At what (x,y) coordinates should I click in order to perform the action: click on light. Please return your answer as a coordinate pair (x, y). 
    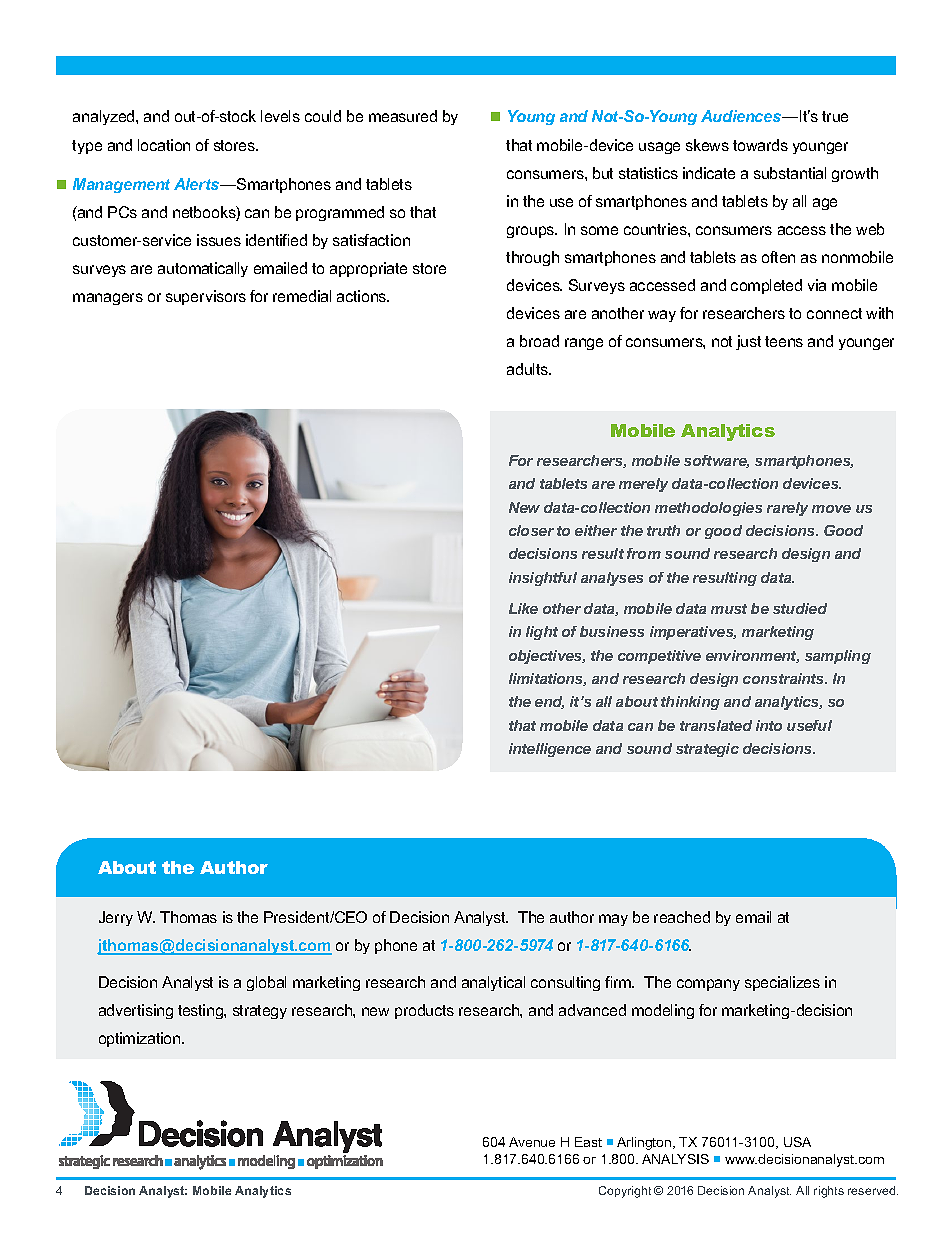
    Looking at the image, I should click on (542, 633).
